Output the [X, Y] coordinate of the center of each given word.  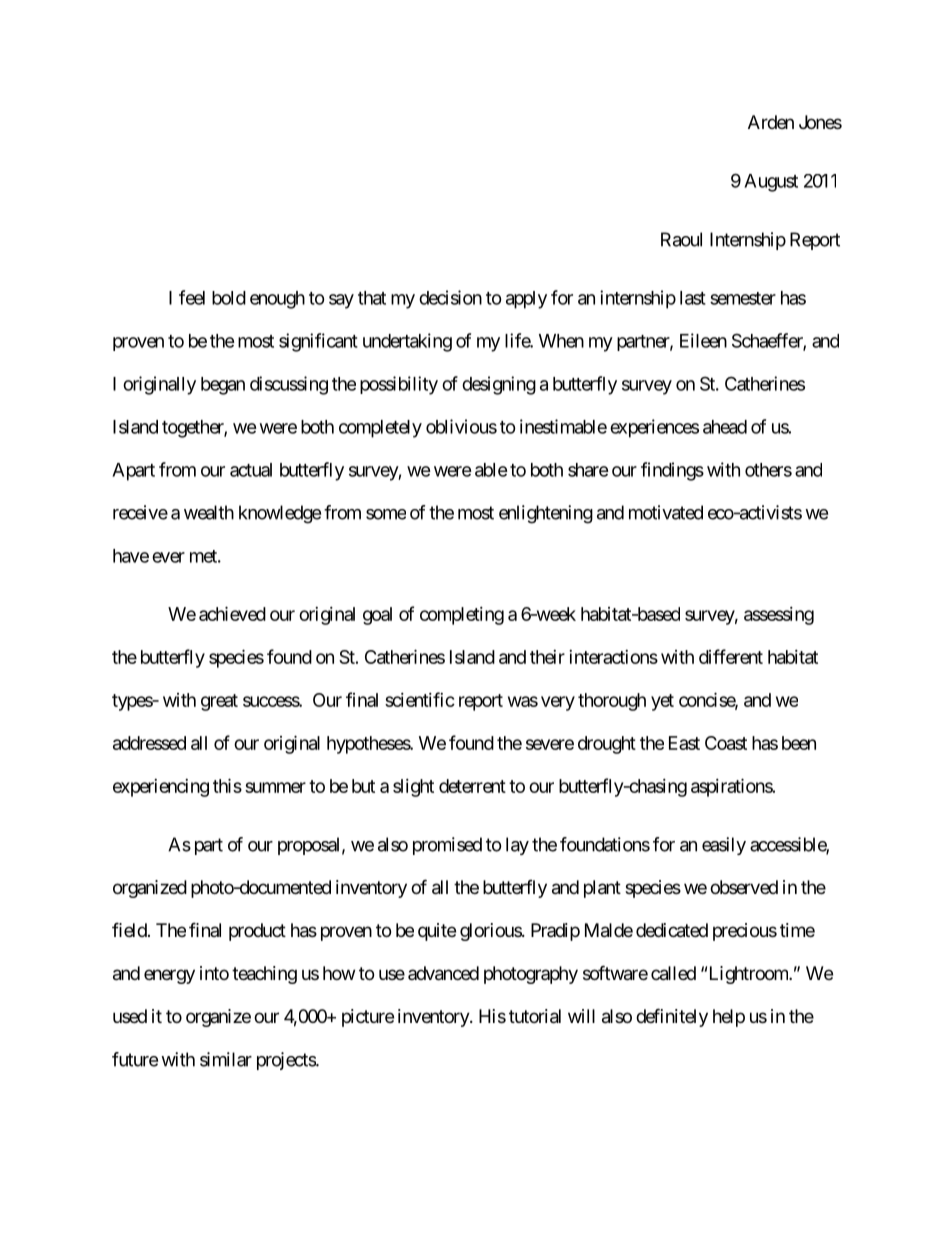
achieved [232, 613]
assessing [779, 616]
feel [192, 297]
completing [462, 616]
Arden [771, 122]
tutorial [535, 1016]
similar [226, 1059]
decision [450, 297]
